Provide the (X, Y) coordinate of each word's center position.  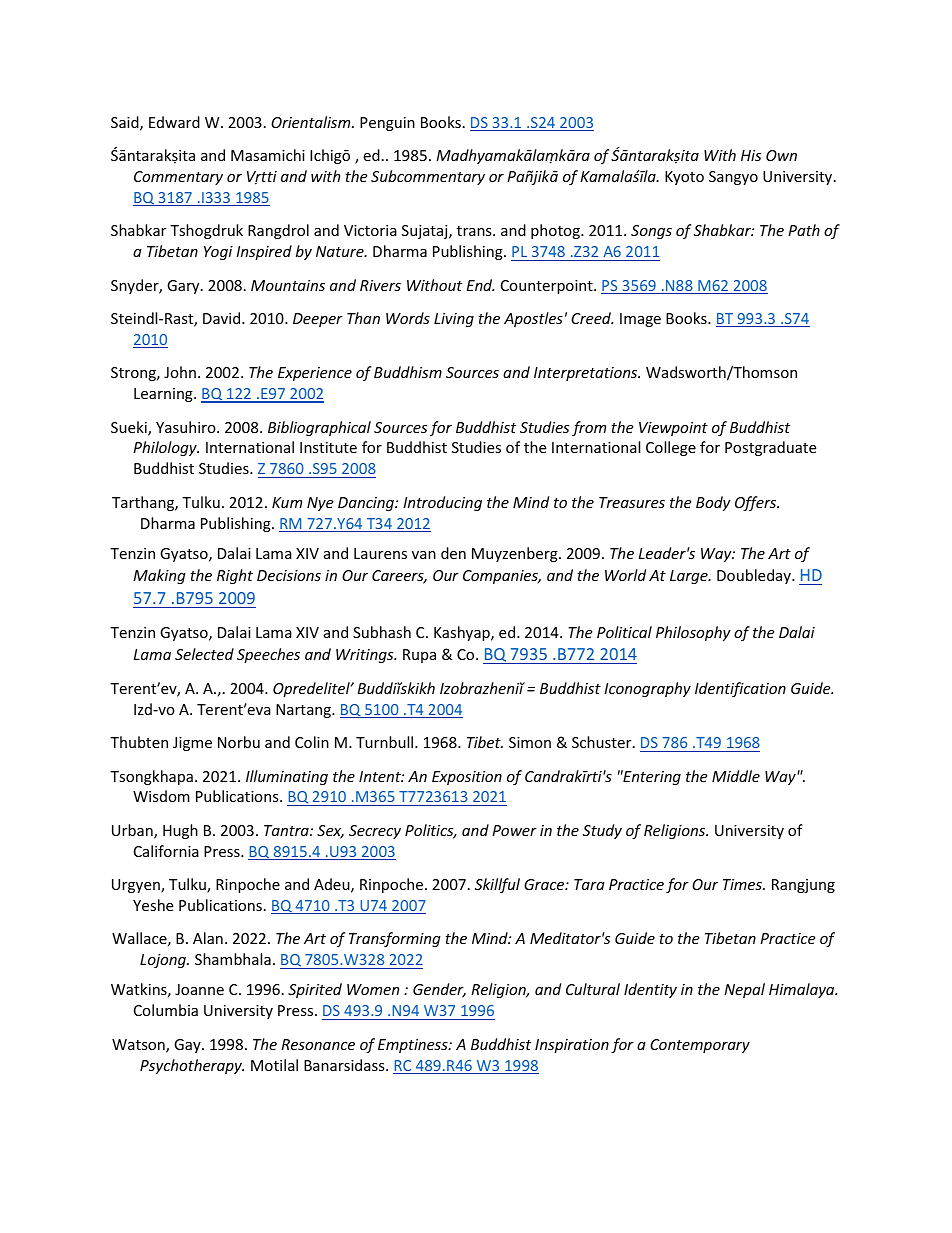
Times (743, 884)
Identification (740, 689)
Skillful (497, 885)
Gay (188, 1046)
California (166, 851)
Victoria (370, 230)
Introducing (442, 503)
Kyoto (684, 178)
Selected (204, 654)
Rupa (419, 656)
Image (640, 320)
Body (713, 503)
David (223, 318)
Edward (174, 122)
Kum (287, 502)
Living (454, 320)
